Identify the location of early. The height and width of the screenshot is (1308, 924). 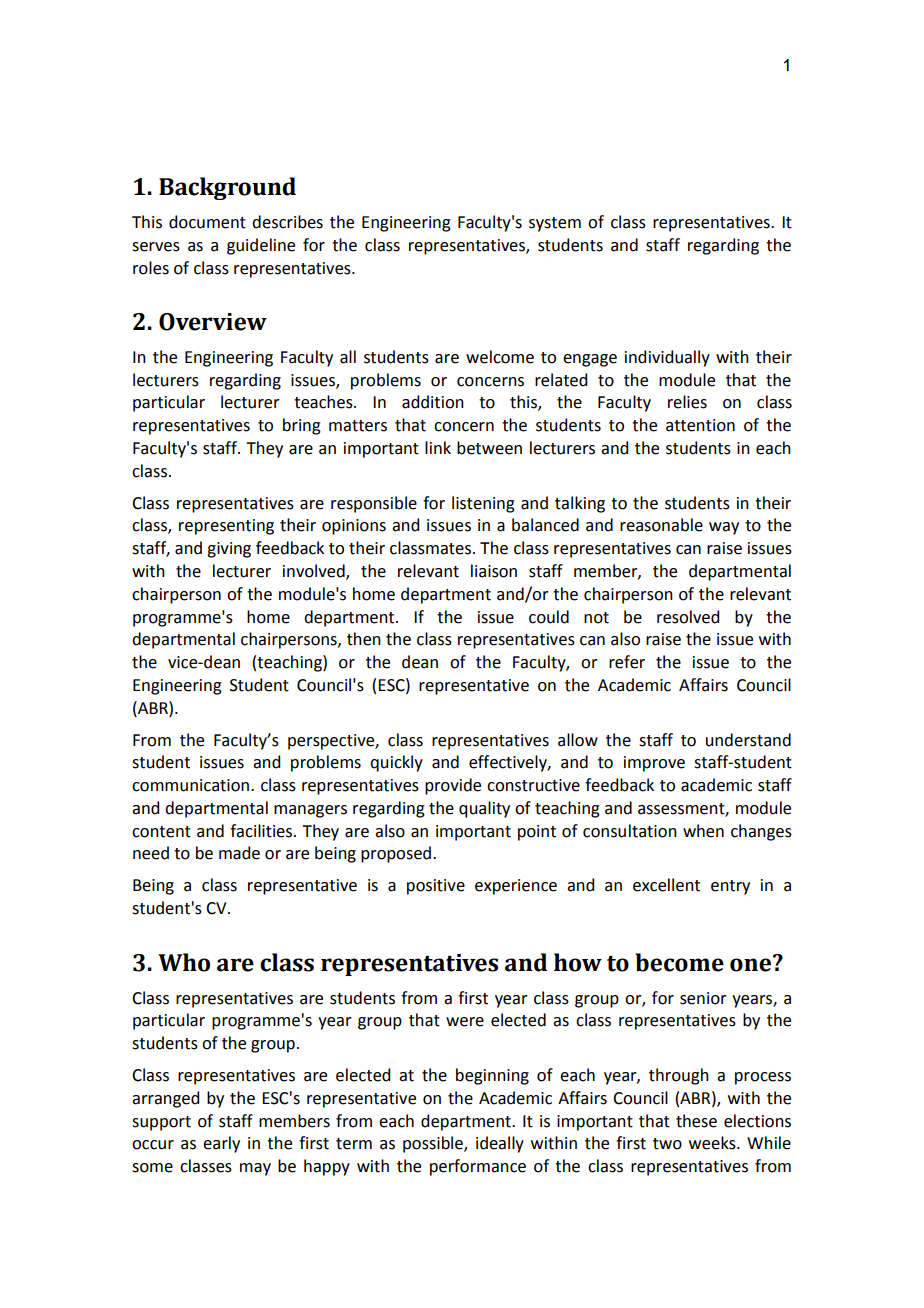
(221, 1144).
